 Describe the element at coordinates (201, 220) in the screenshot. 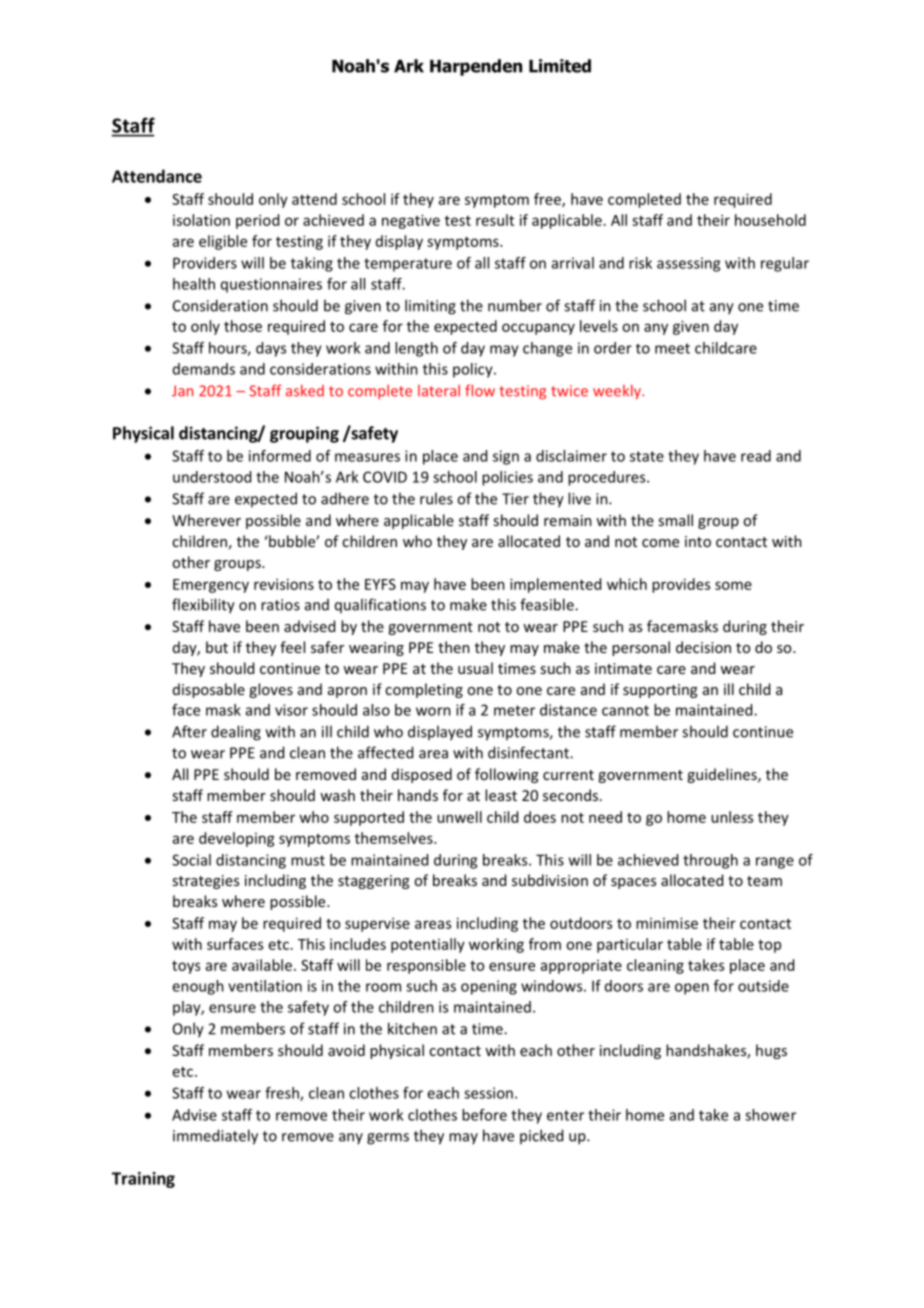

I see `isolation` at that location.
